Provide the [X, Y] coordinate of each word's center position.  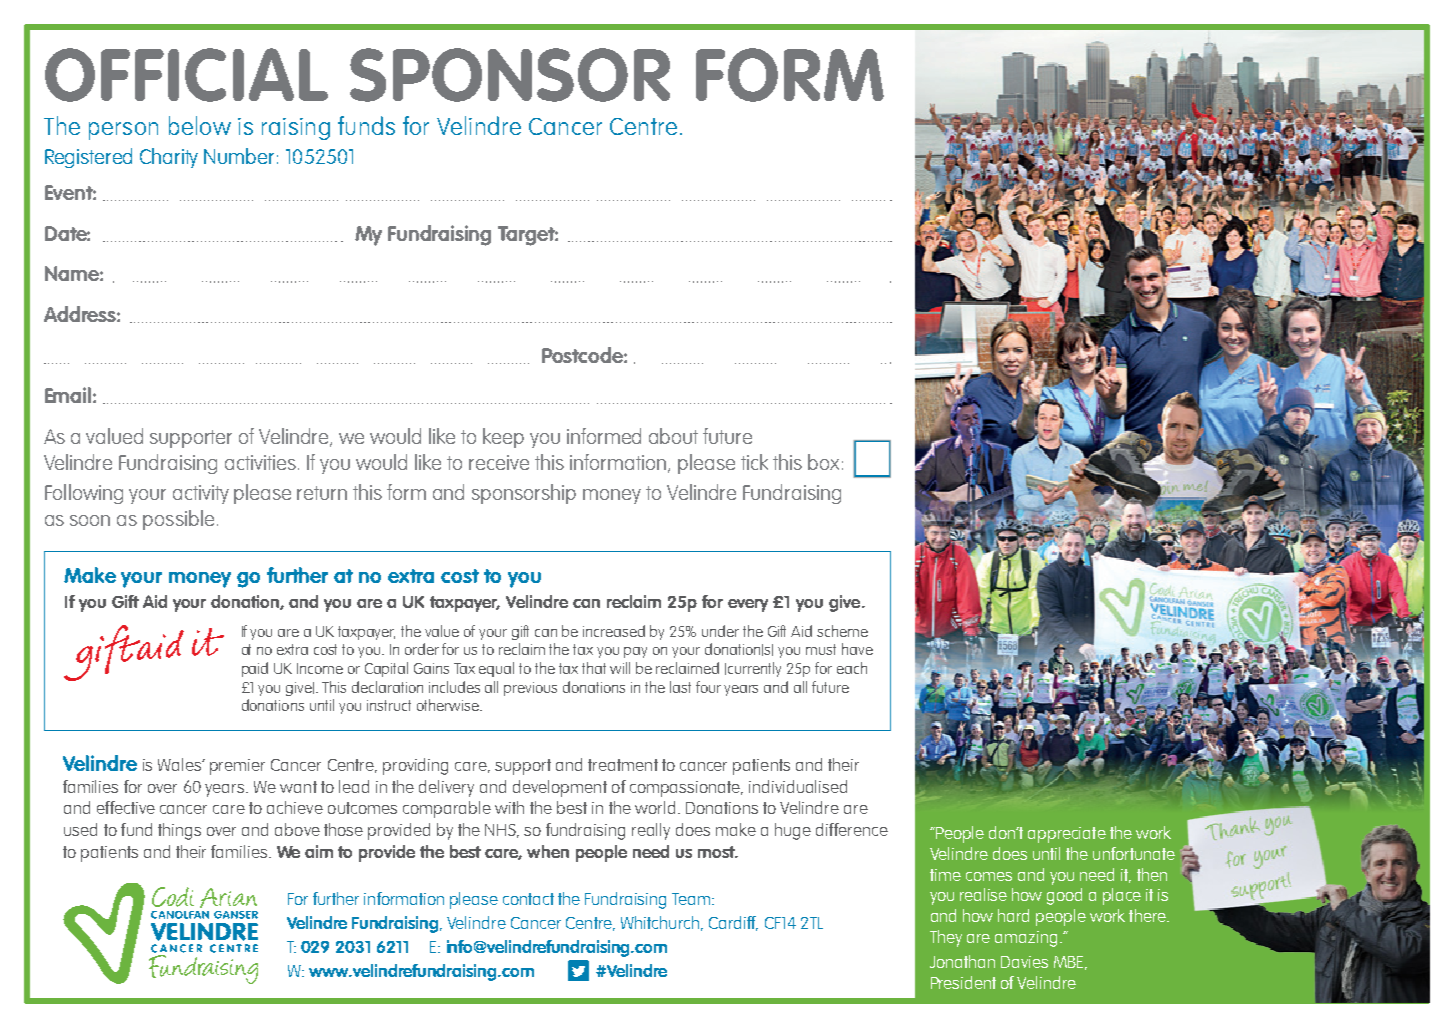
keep [503, 438]
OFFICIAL [186, 75]
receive [499, 462]
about [673, 436]
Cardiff [733, 923]
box [823, 462]
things [179, 831]
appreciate [1067, 835]
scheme [842, 631]
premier [237, 767]
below [200, 125]
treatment [623, 765]
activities [260, 462]
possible [178, 520]
